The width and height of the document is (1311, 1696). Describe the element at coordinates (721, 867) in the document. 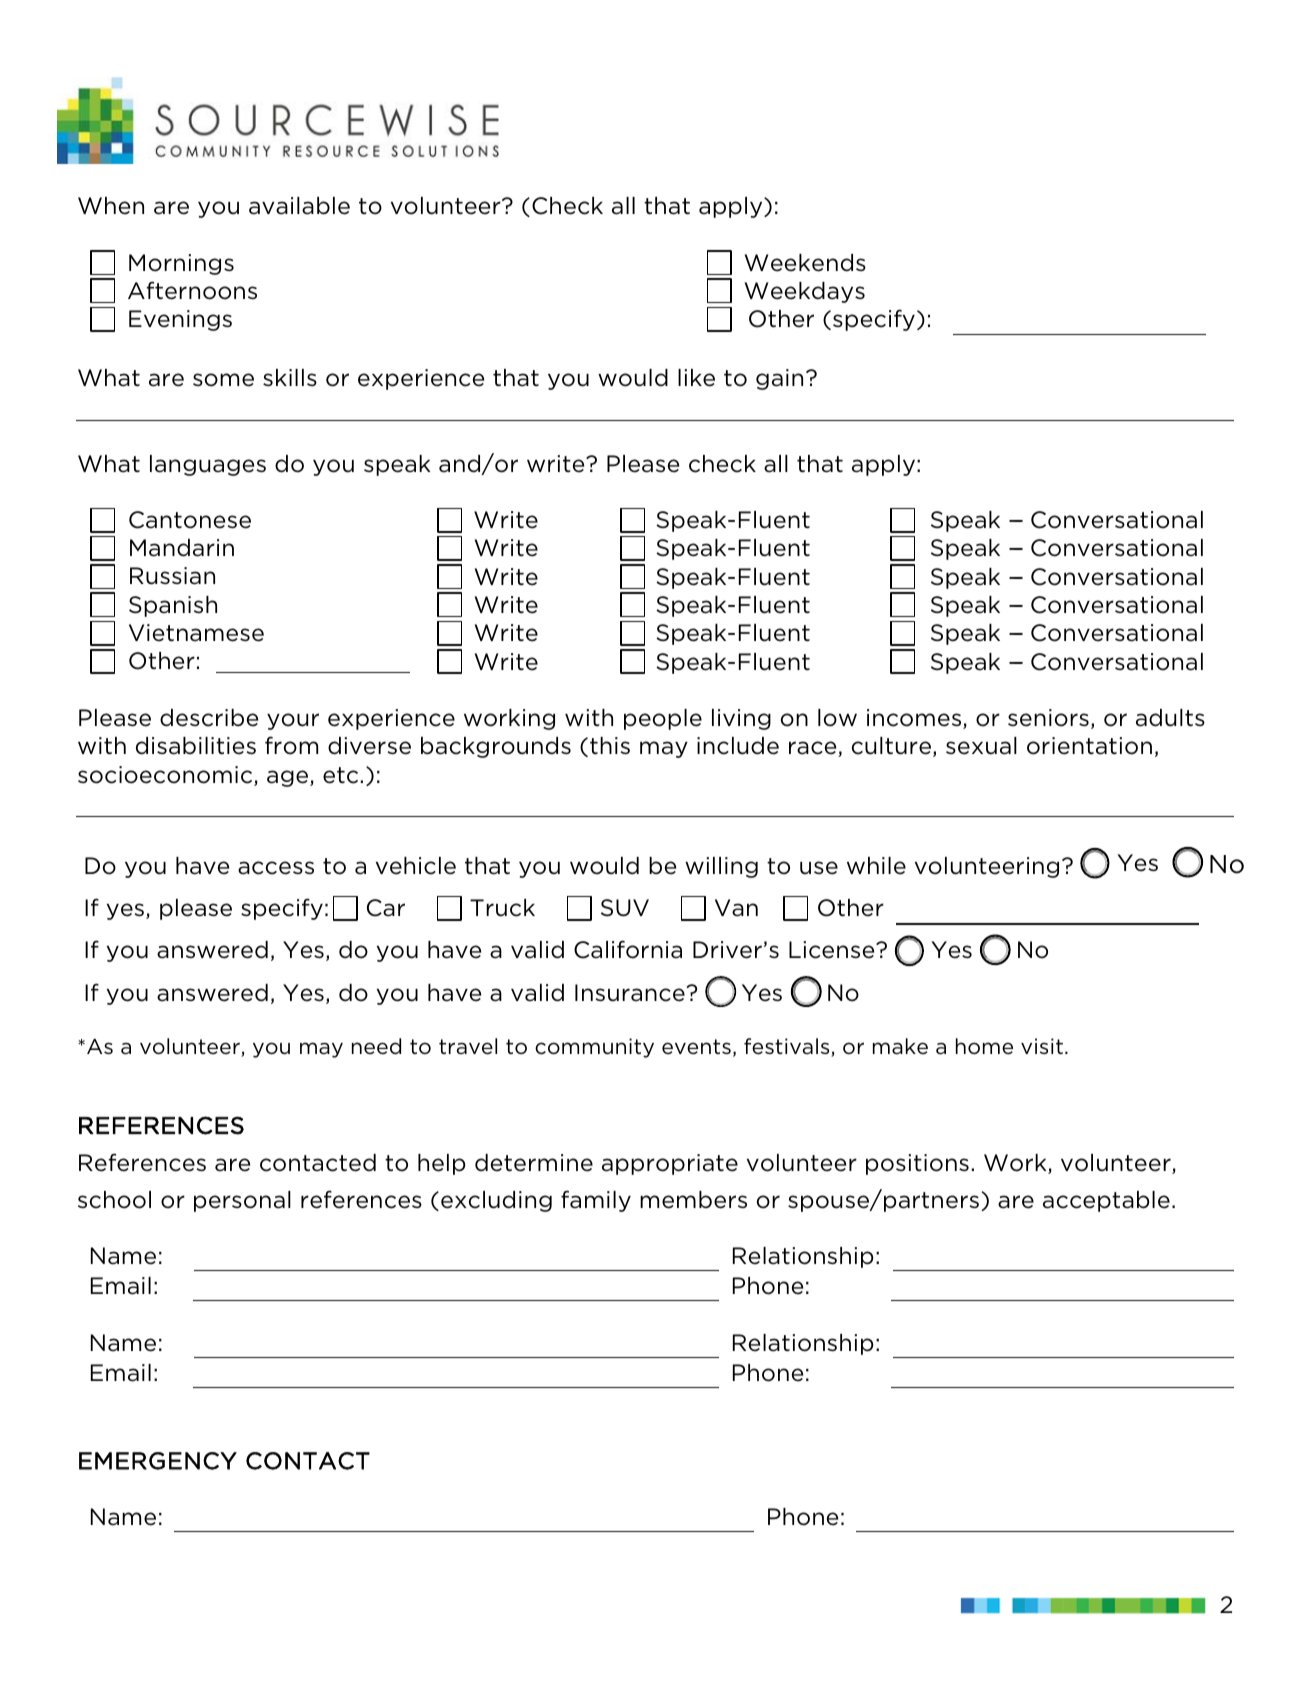

I see `willing` at that location.
